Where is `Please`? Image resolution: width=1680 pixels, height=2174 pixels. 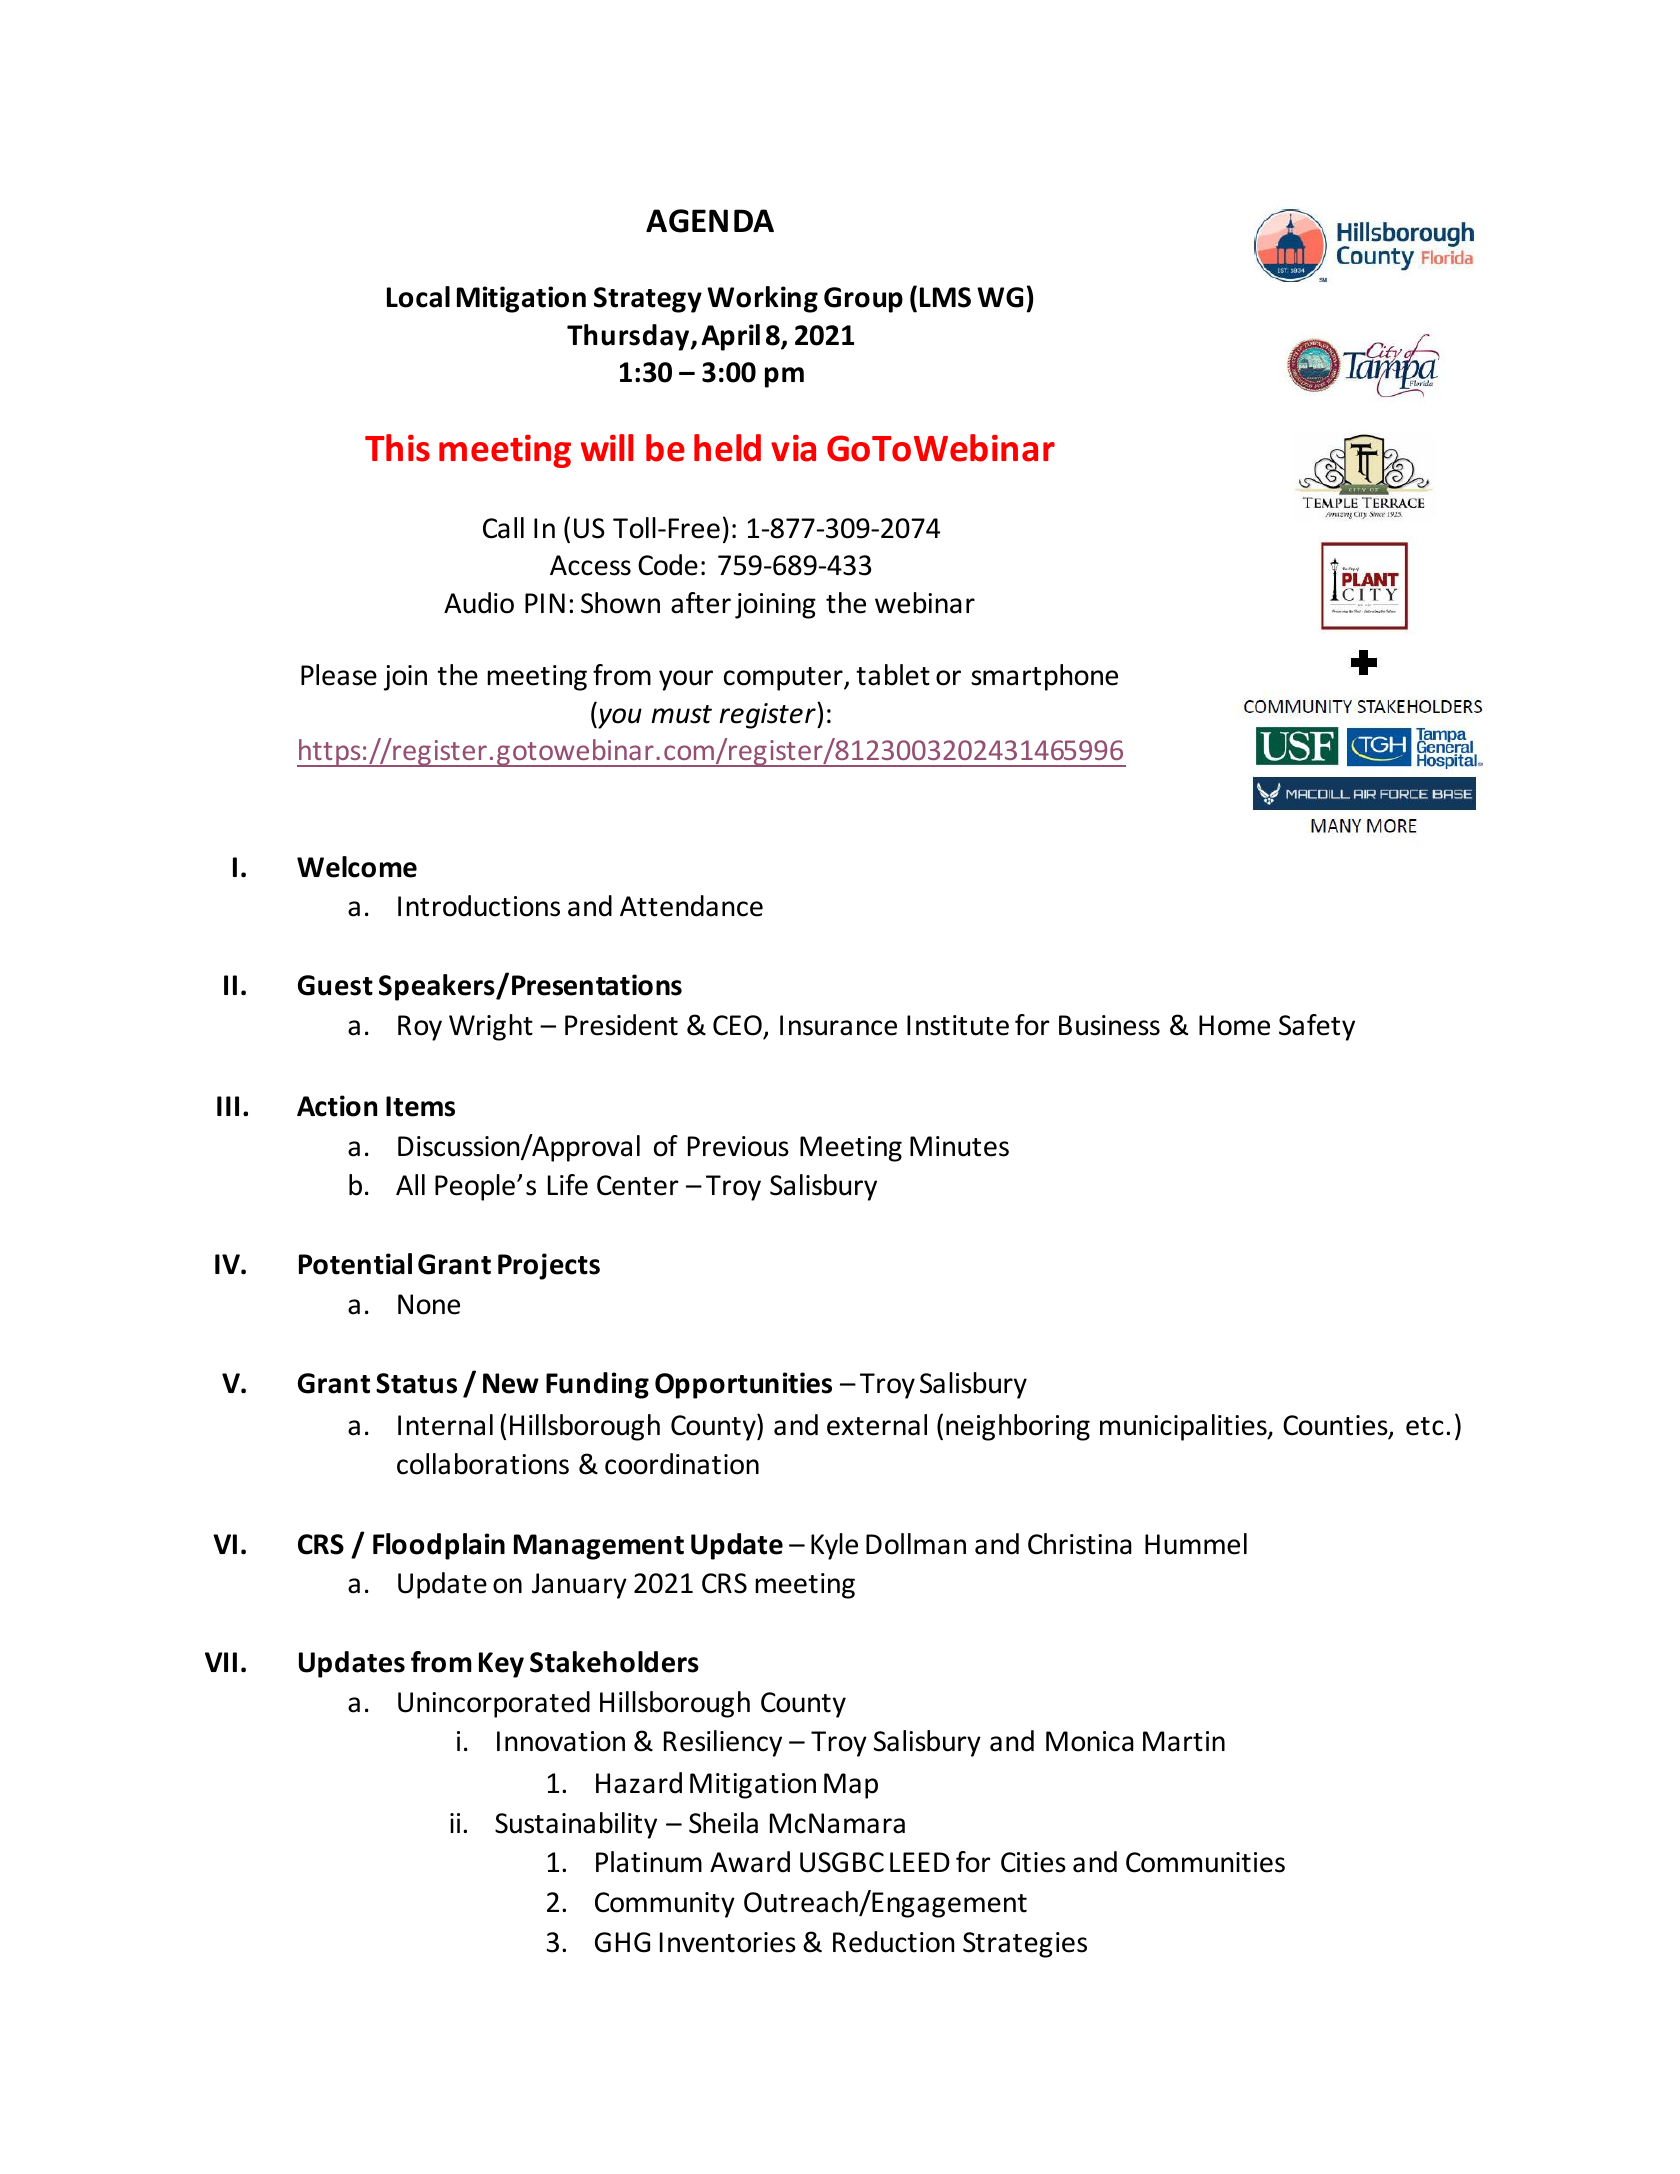
Please is located at coordinates (339, 675).
